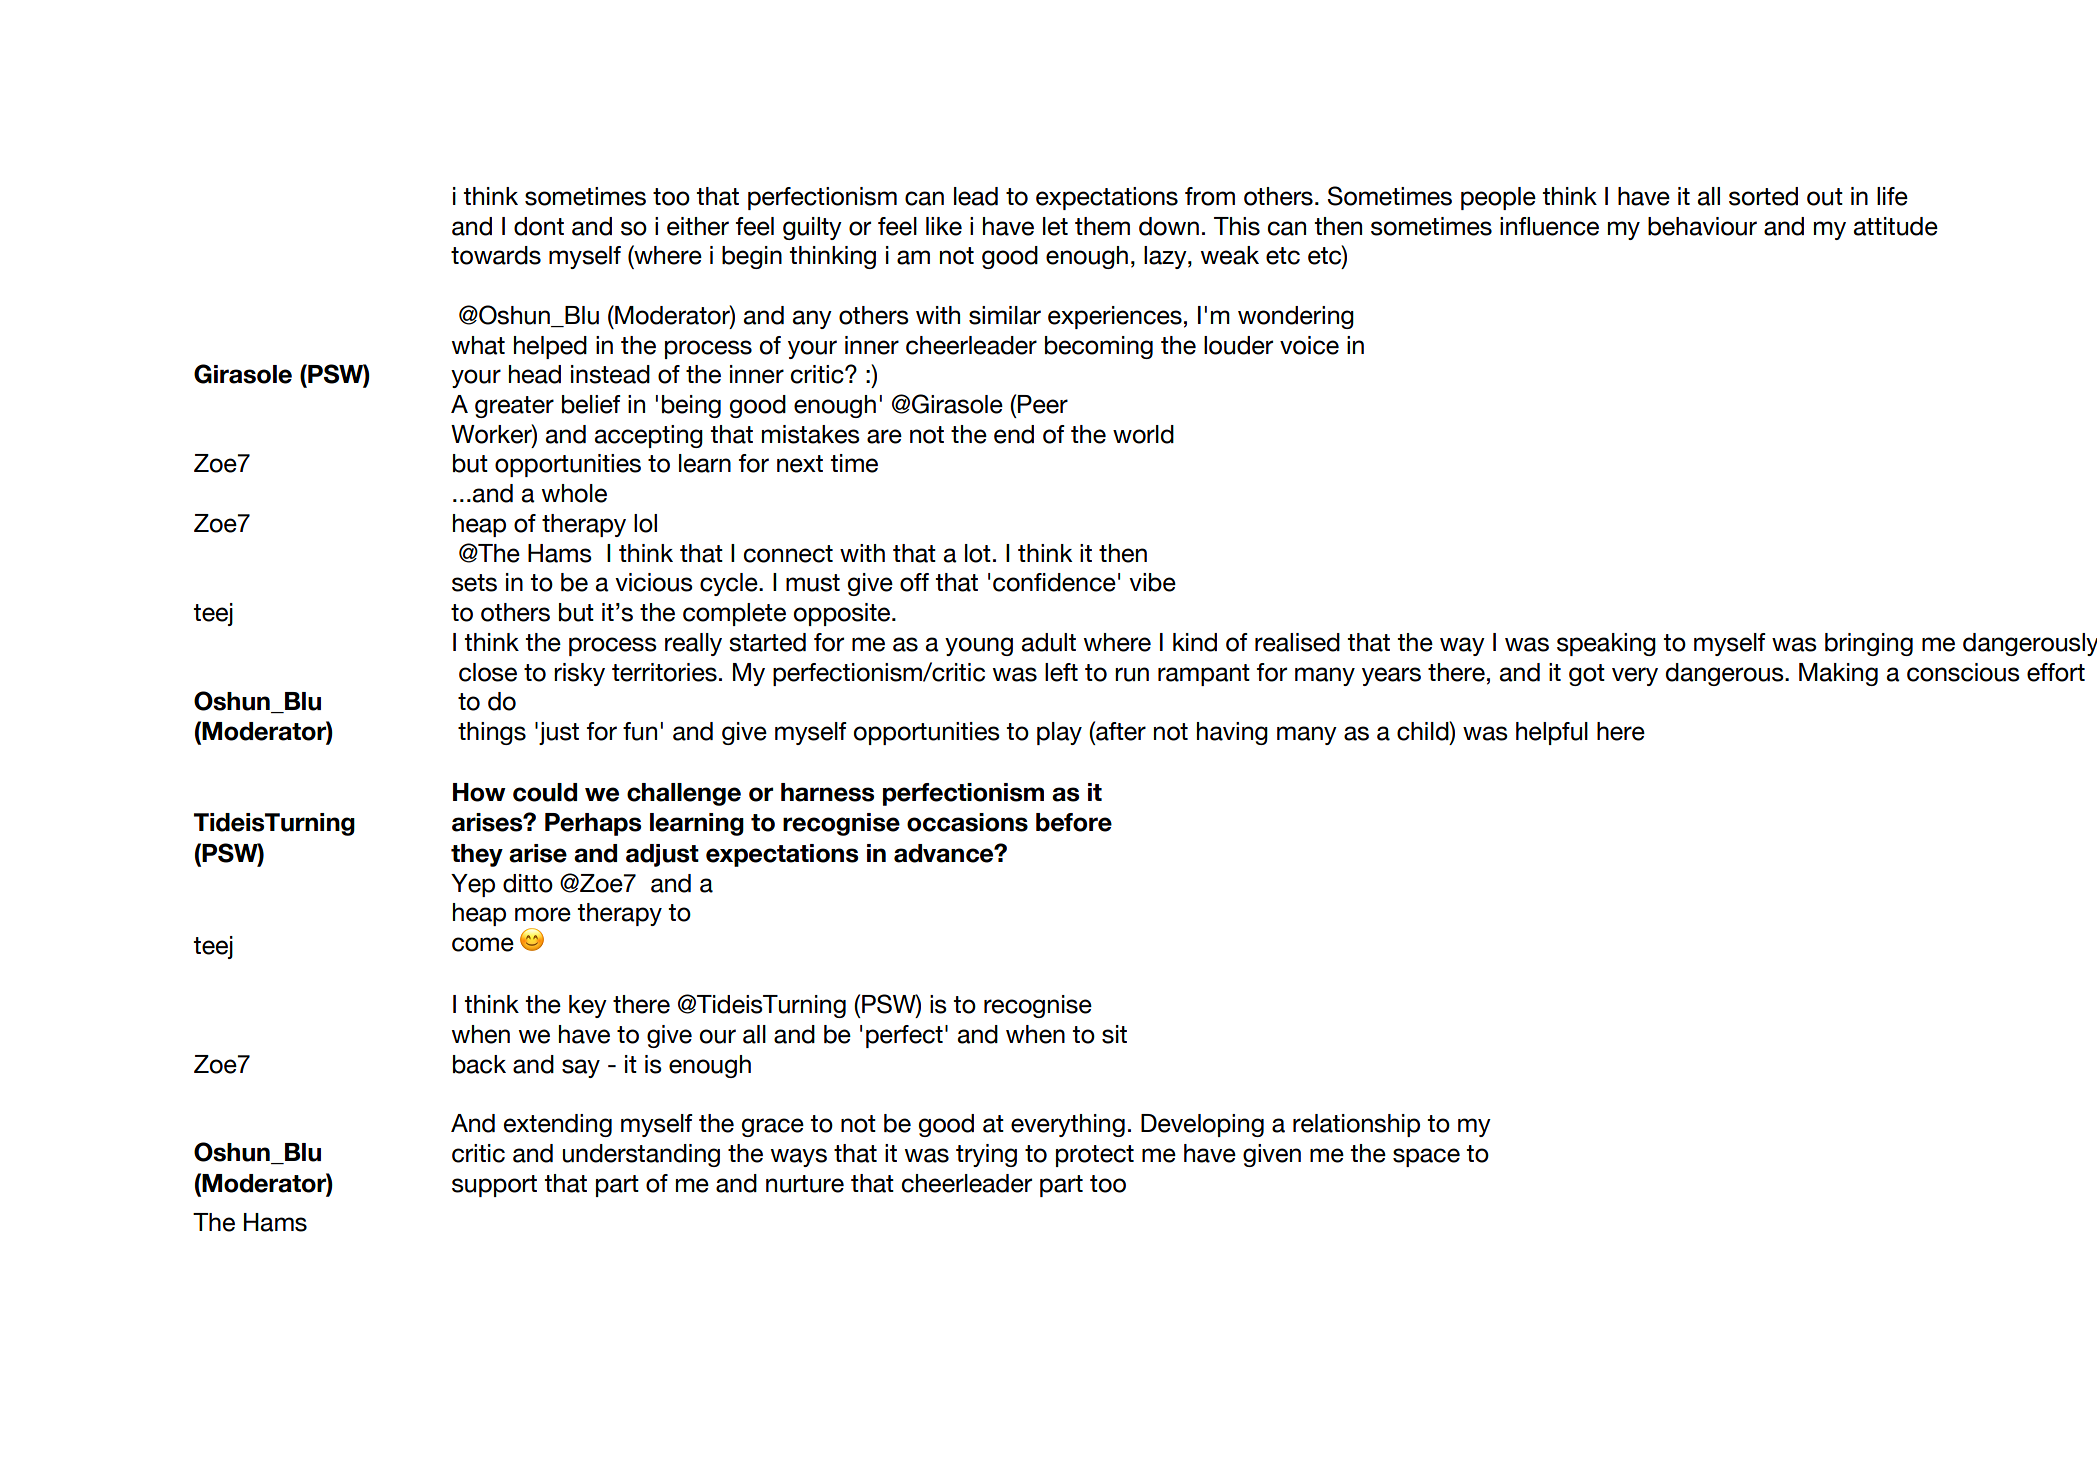 The width and height of the screenshot is (2097, 1482). Describe the element at coordinates (1895, 226) in the screenshot. I see `attitude` at that location.
